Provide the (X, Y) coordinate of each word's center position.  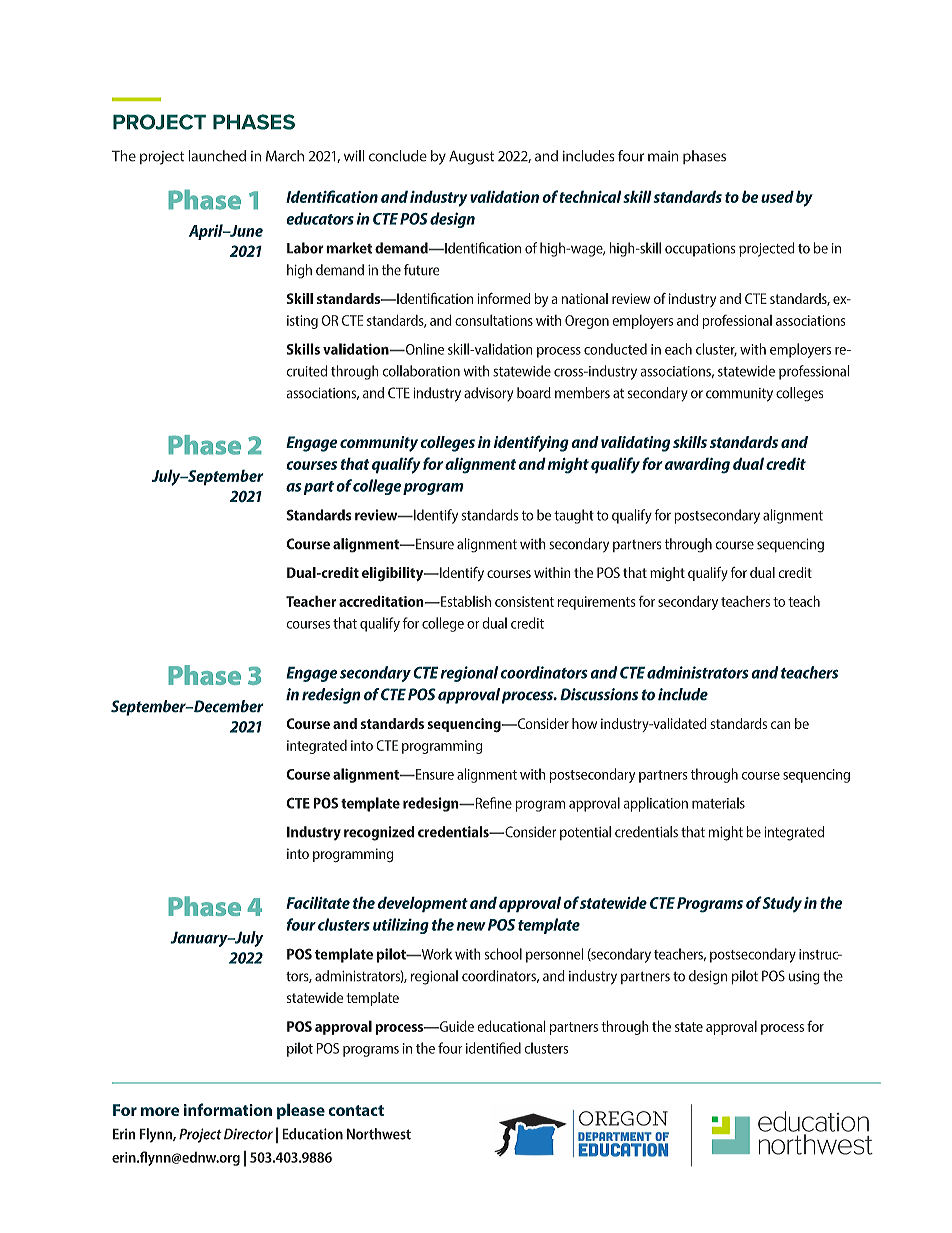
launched (217, 156)
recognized (379, 833)
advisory (488, 394)
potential (585, 833)
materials (718, 803)
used (777, 196)
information (228, 1109)
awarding (697, 465)
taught (574, 516)
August (471, 157)
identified (493, 1048)
